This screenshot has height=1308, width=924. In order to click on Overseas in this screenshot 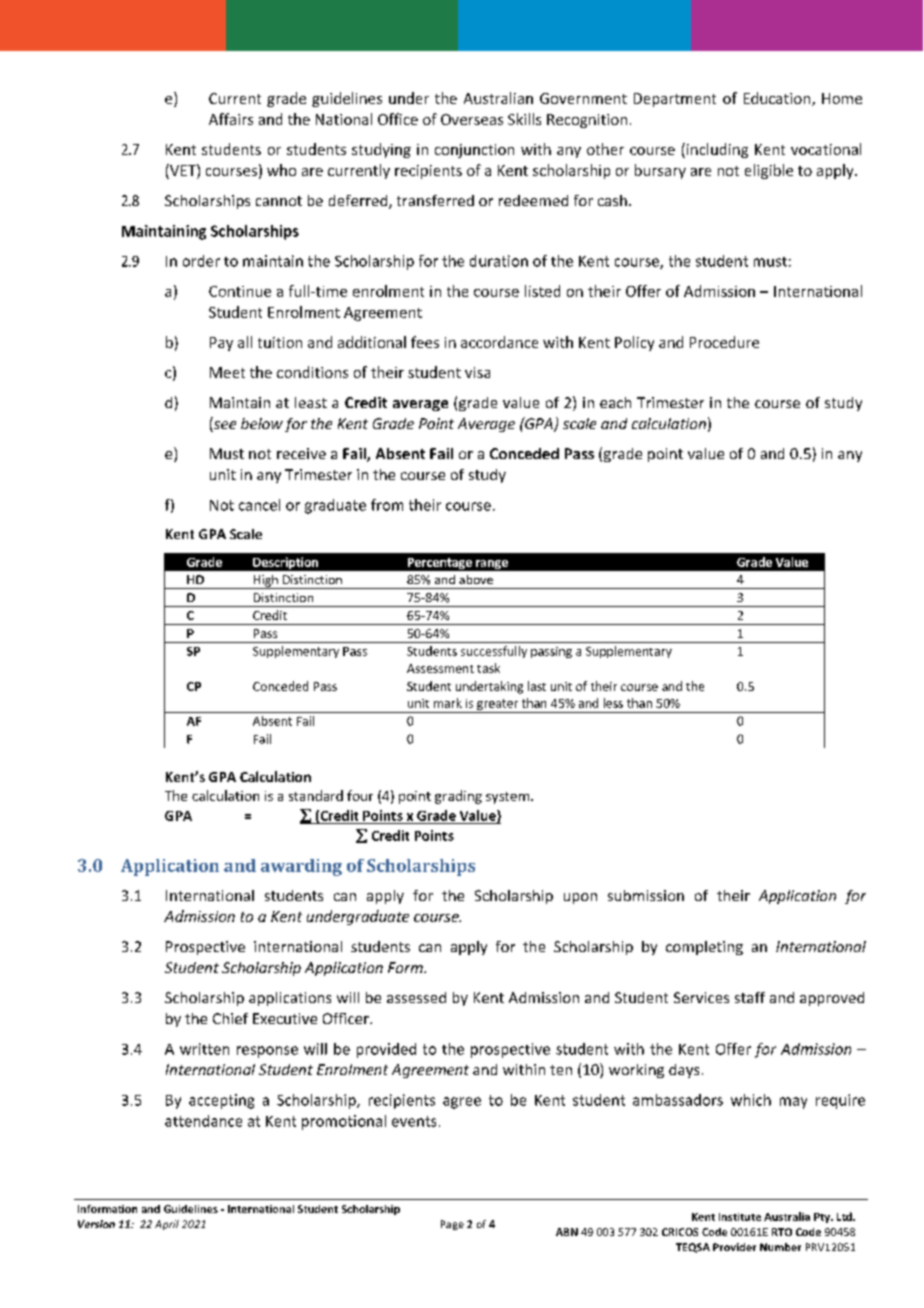, I will do `click(472, 119)`.
